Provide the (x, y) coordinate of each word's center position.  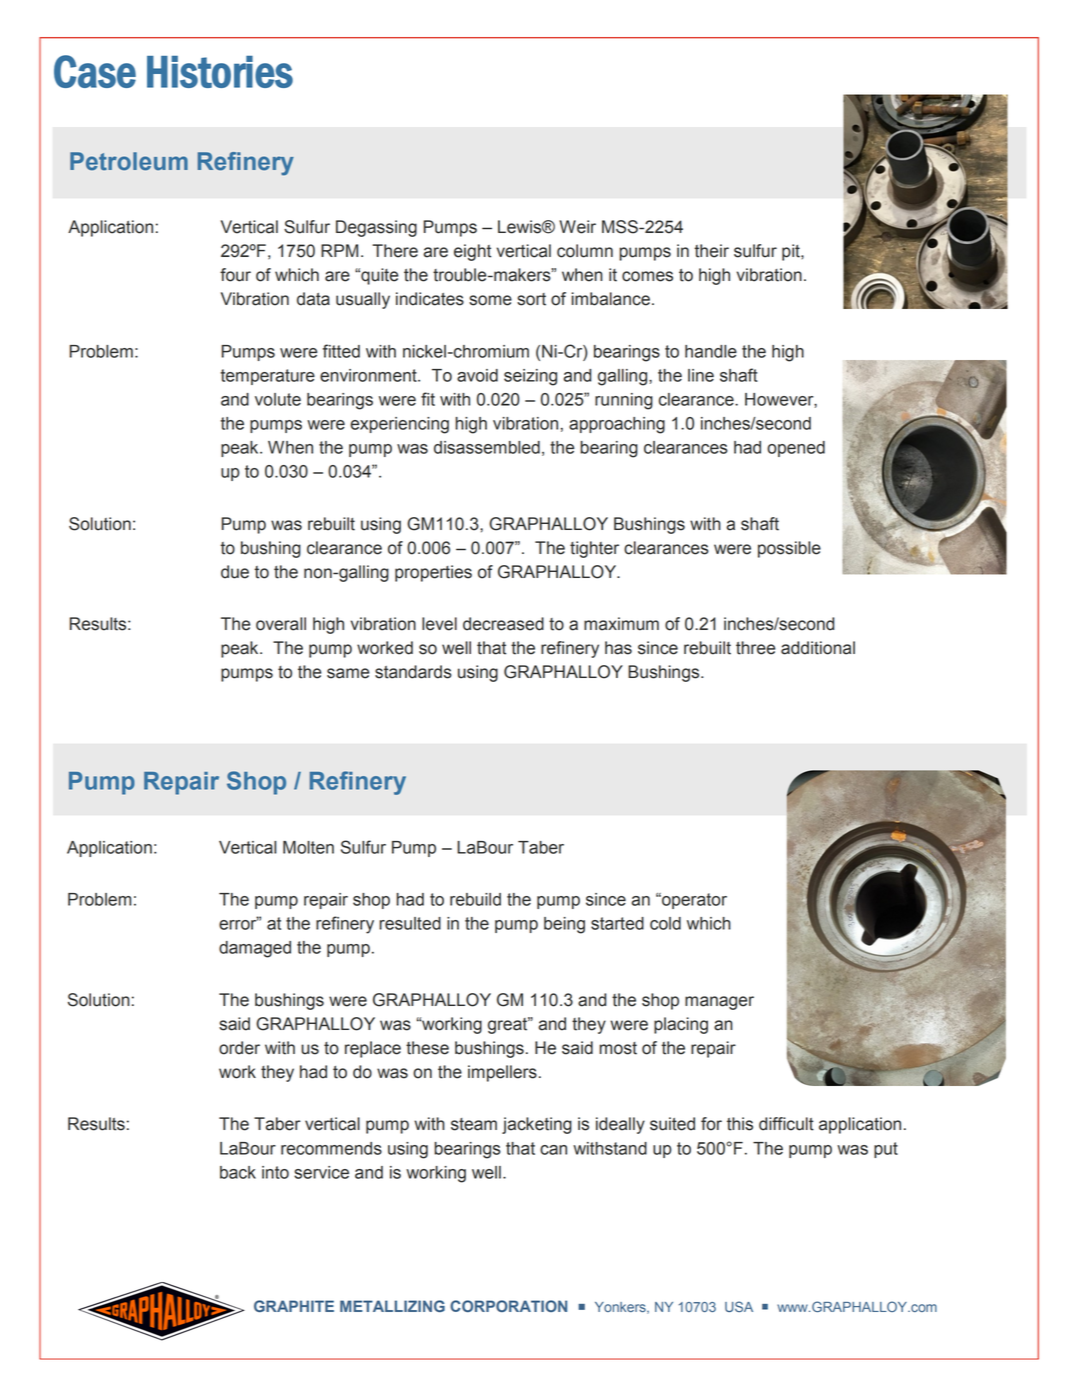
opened (796, 449)
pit (792, 252)
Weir (577, 227)
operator (693, 901)
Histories (220, 72)
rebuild (475, 899)
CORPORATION (508, 1306)
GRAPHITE (294, 1306)
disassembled (487, 447)
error (239, 924)
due (235, 572)
